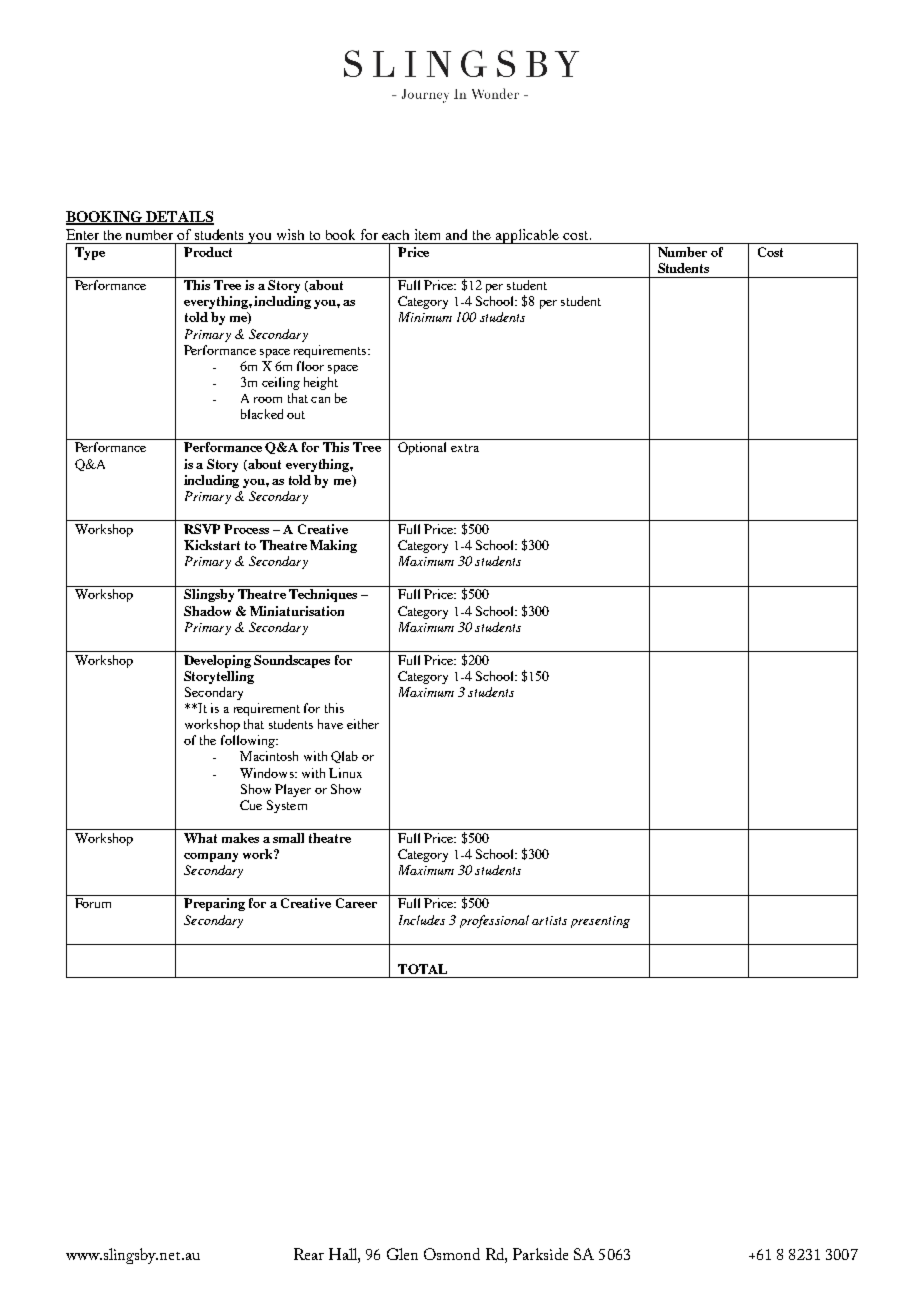 Image resolution: width=924 pixels, height=1308 pixels. What do you see at coordinates (200, 838) in the screenshot?
I see `What` at bounding box center [200, 838].
